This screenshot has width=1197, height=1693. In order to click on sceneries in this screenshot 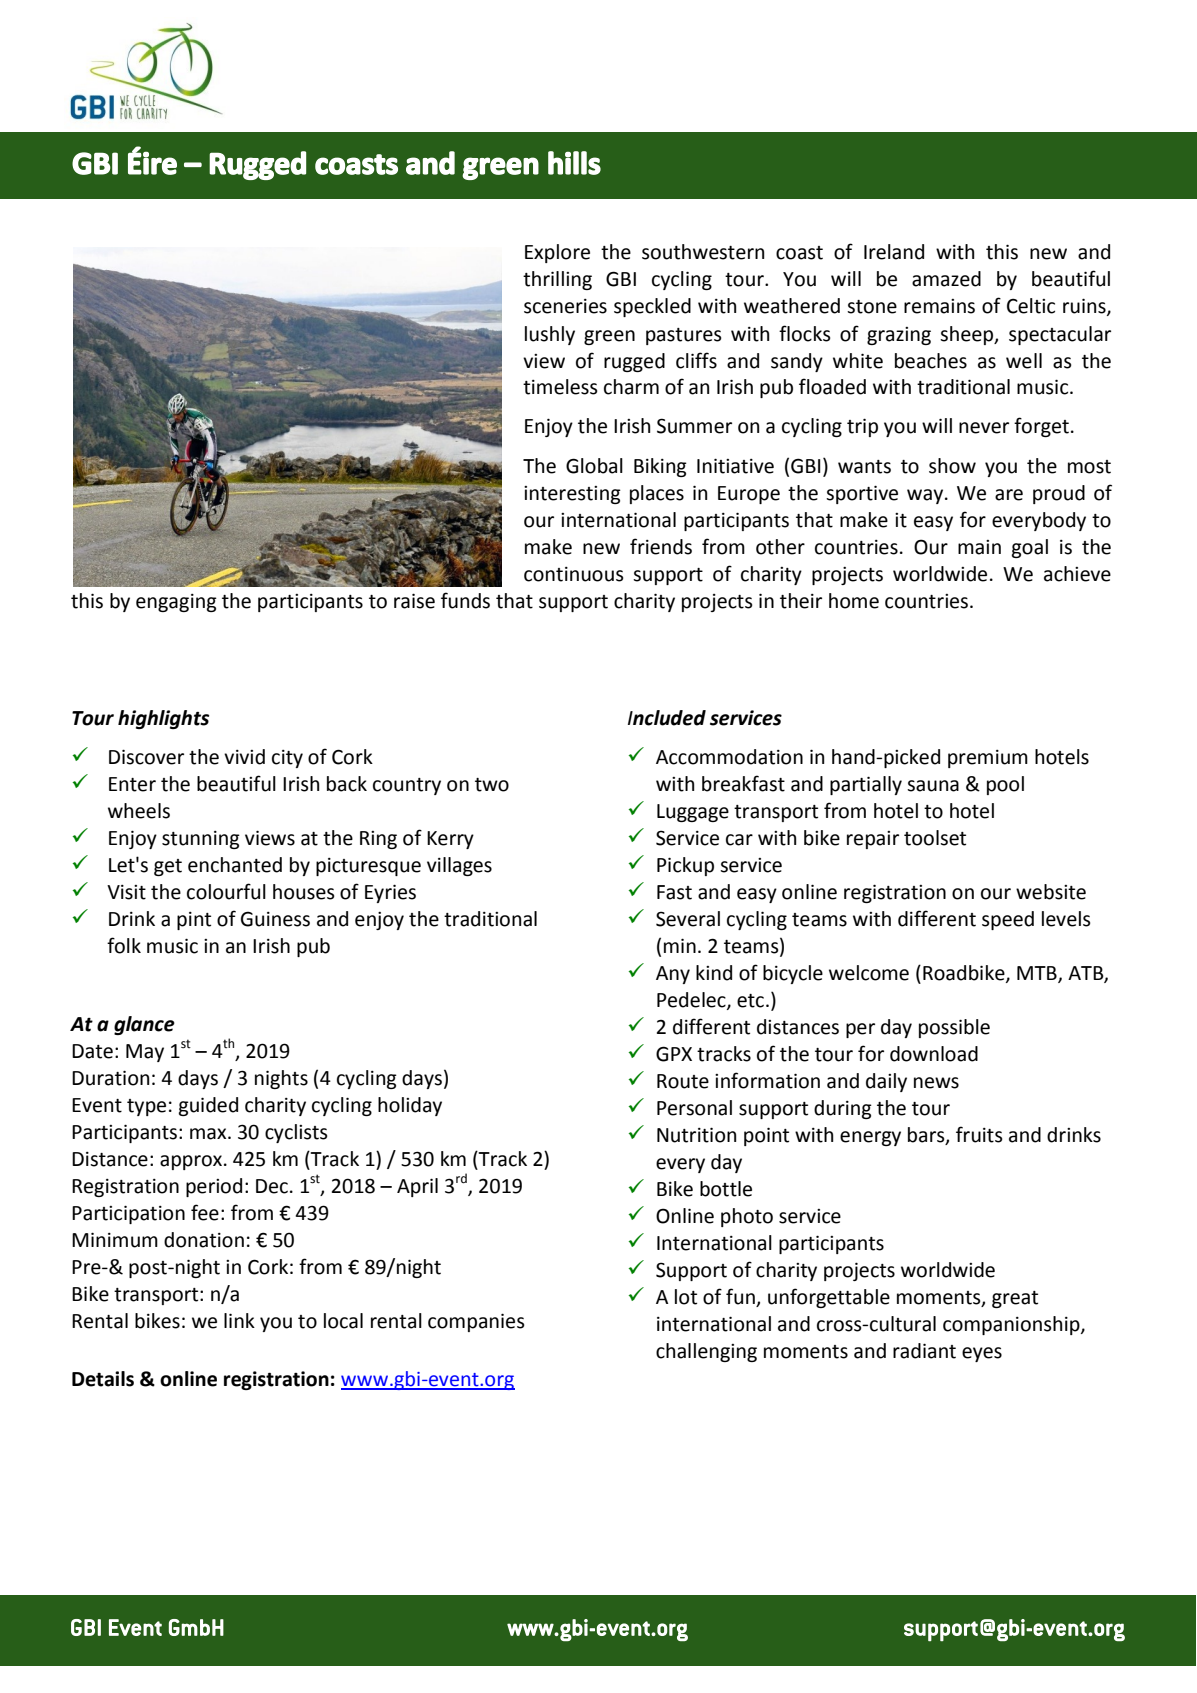, I will do `click(565, 306)`.
